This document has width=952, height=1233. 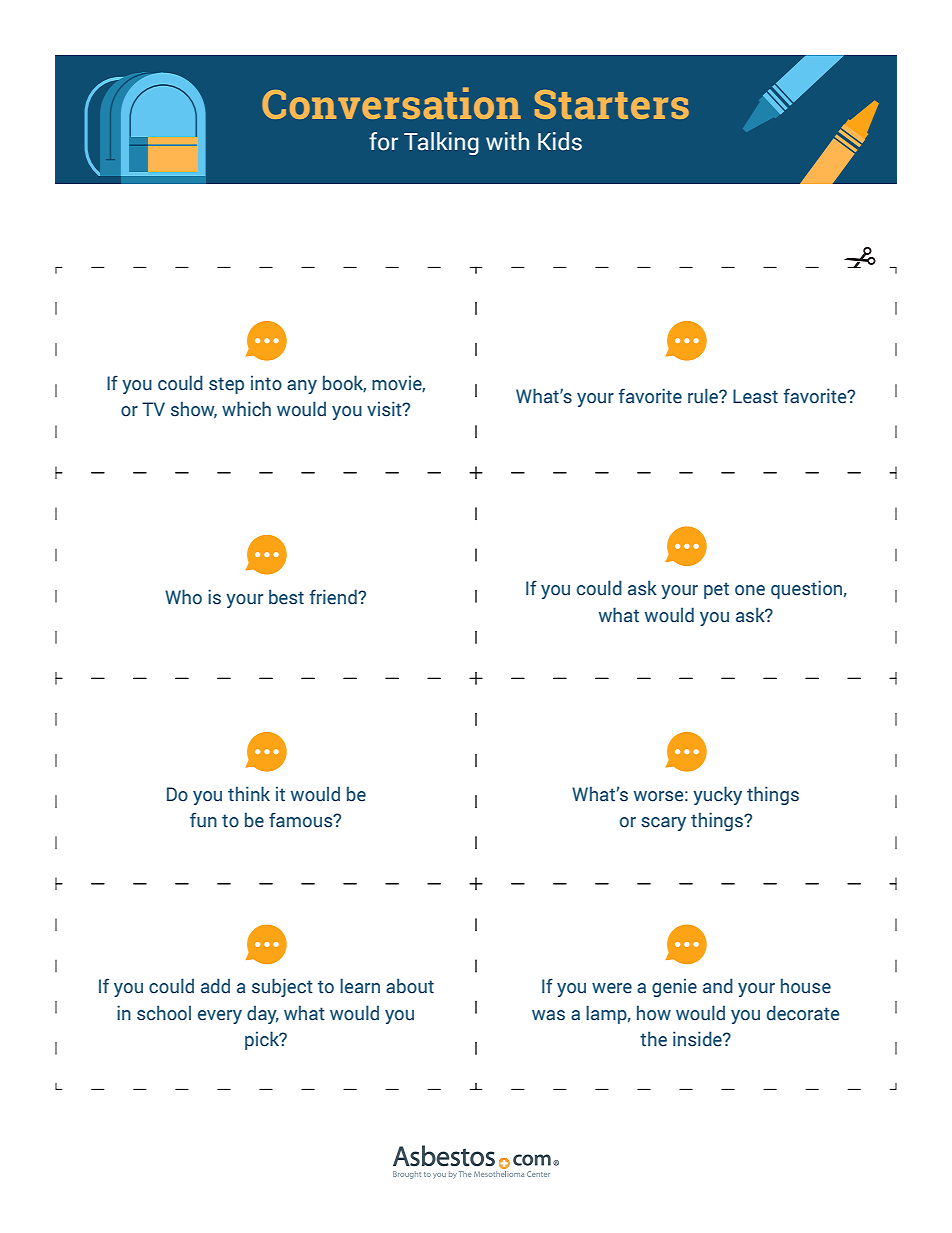 I want to click on pet, so click(x=716, y=590).
